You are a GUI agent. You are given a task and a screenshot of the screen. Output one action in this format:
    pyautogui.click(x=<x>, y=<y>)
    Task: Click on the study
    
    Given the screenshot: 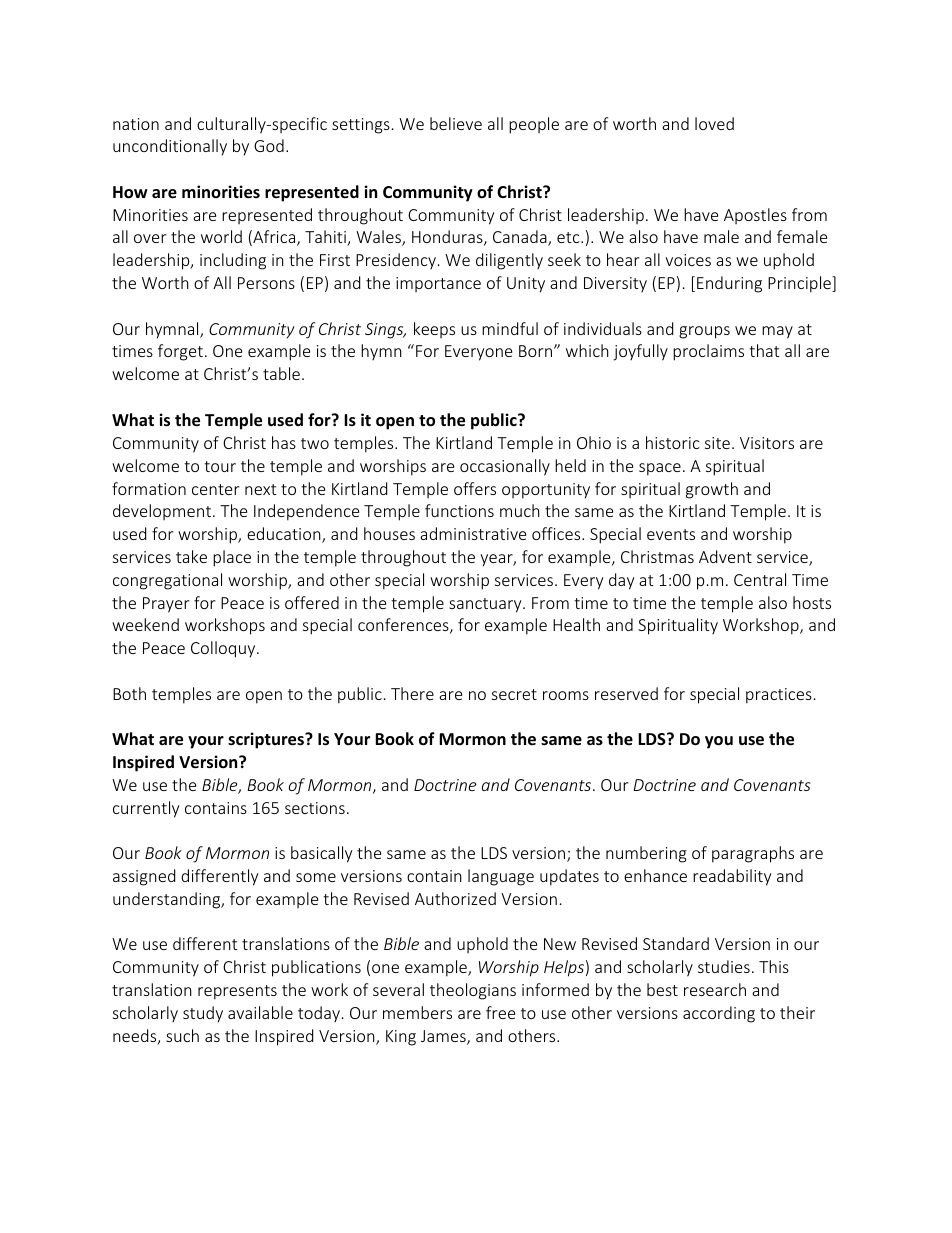 What is the action you would take?
    pyautogui.click(x=203, y=1014)
